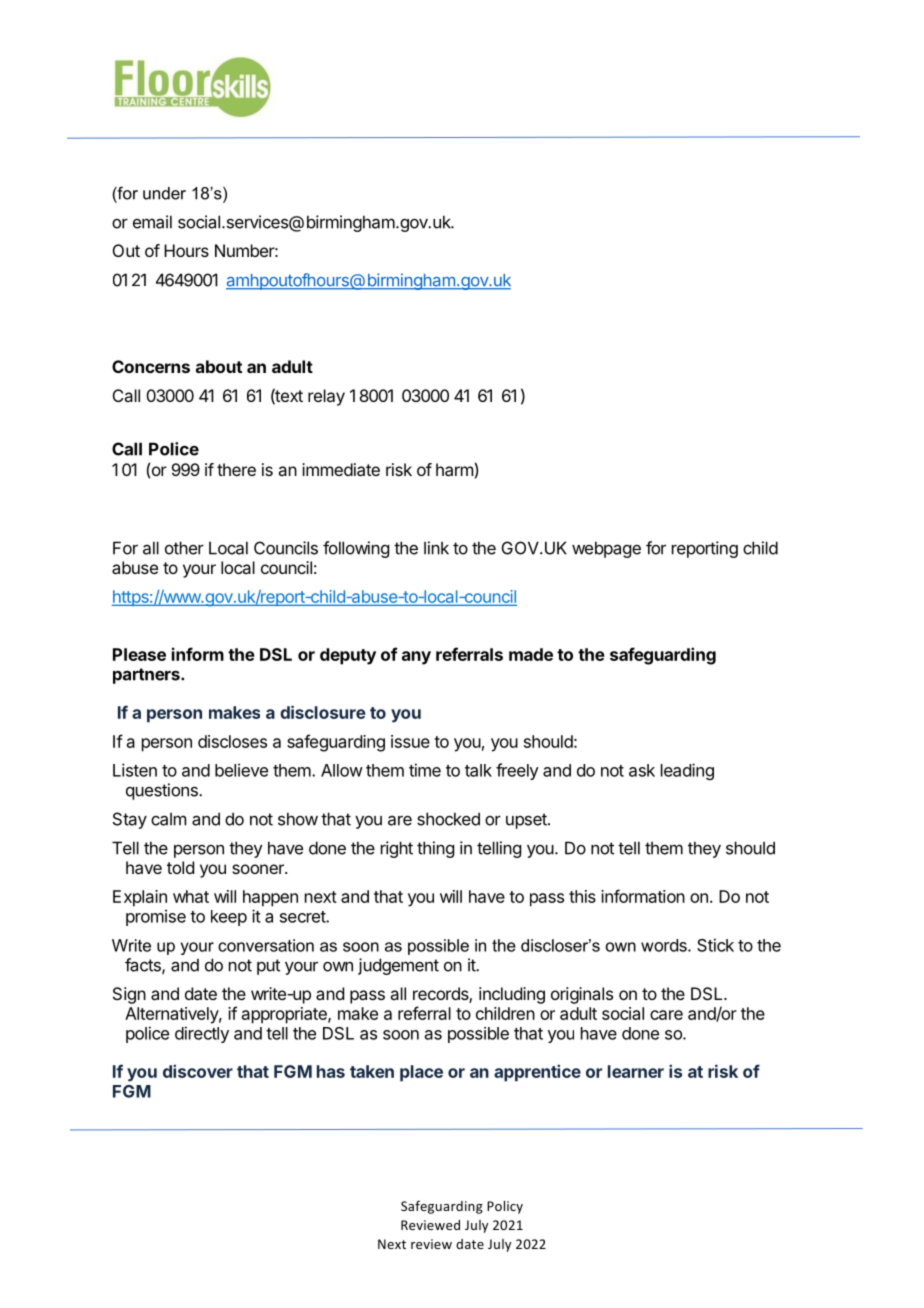 The image size is (924, 1308). I want to click on Policy, so click(505, 1207).
